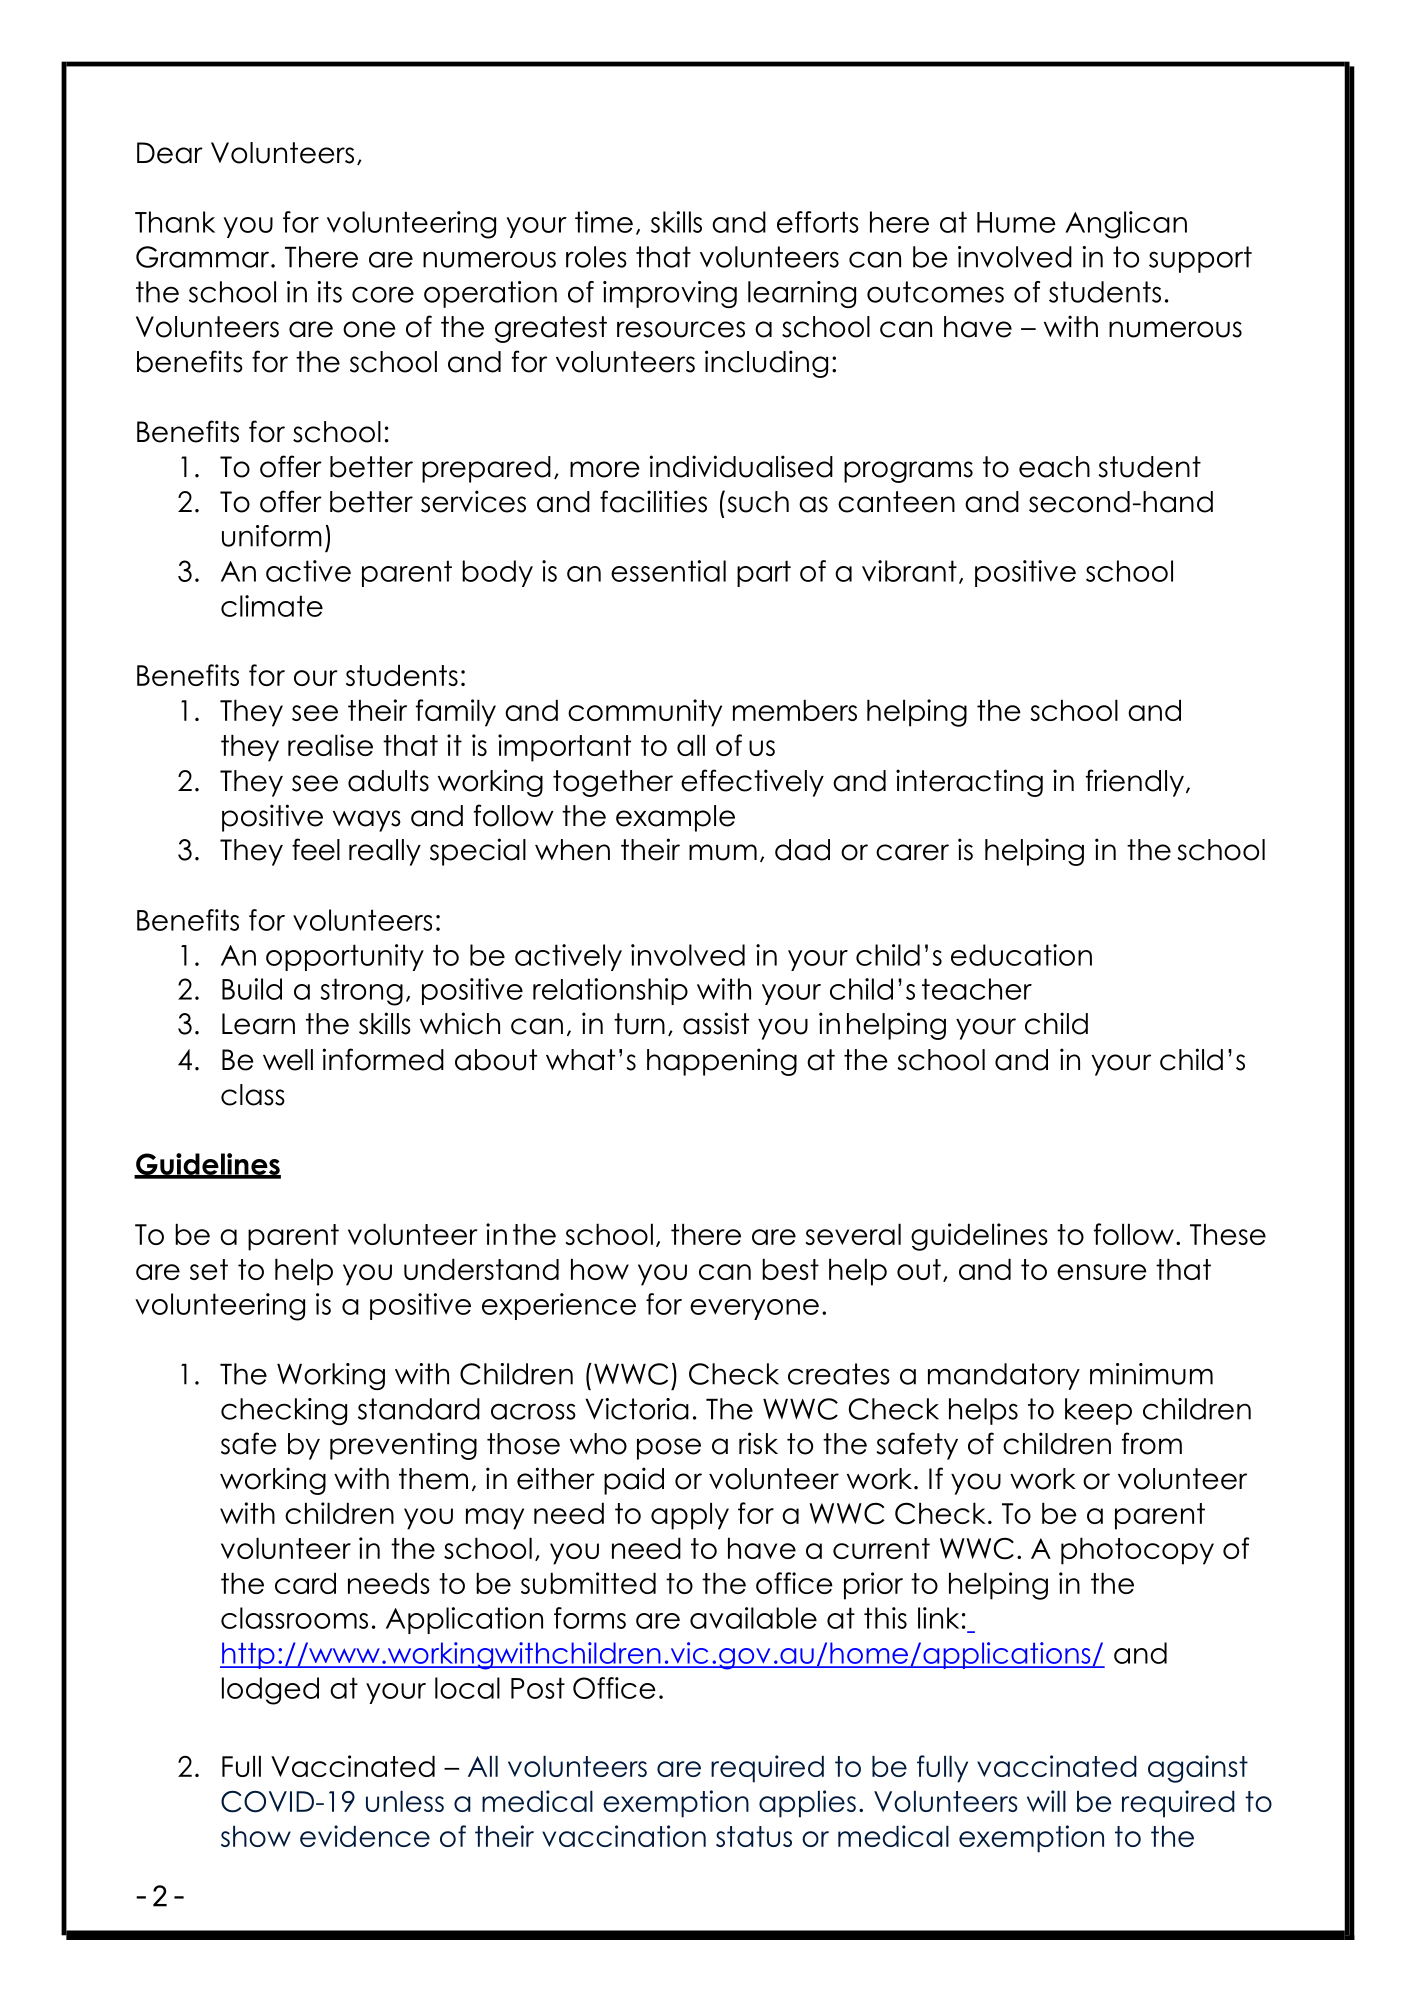 This screenshot has width=1412, height=1997. Describe the element at coordinates (604, 222) in the screenshot. I see `time` at that location.
